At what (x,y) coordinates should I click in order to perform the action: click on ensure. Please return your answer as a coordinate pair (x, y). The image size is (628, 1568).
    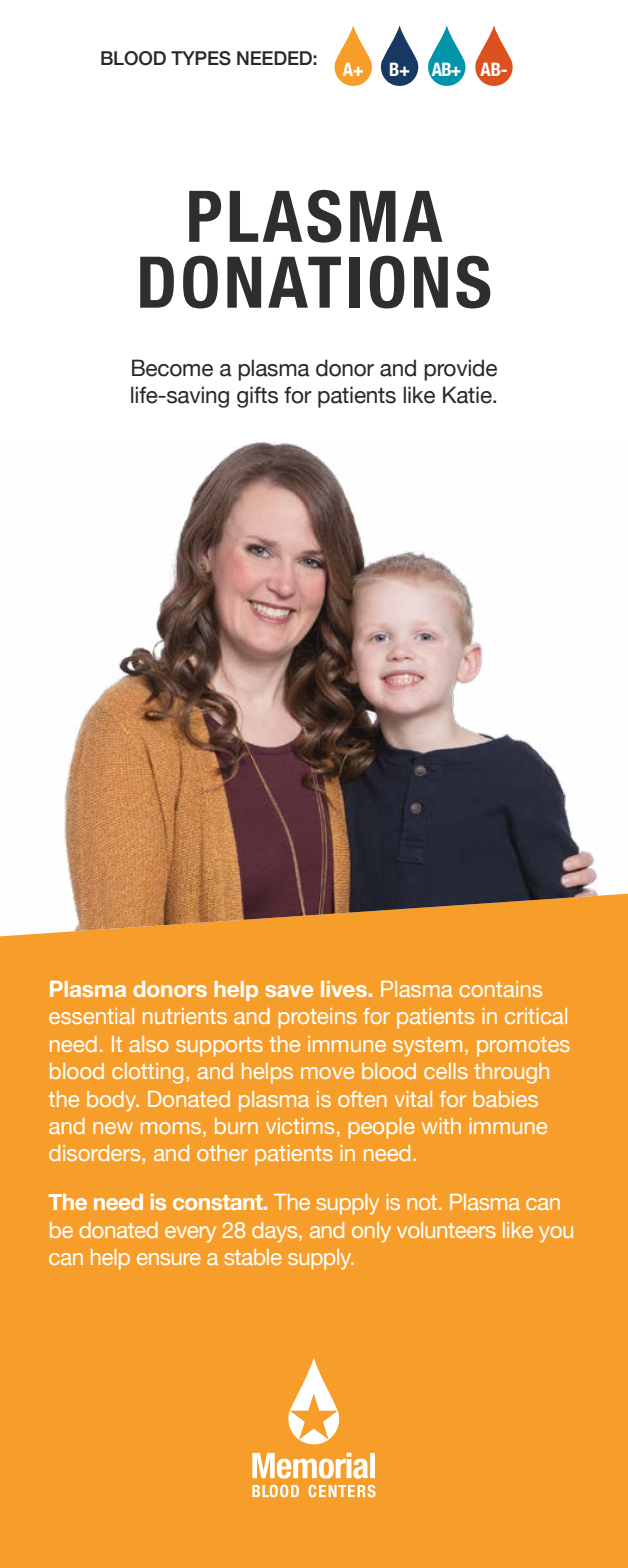
    Looking at the image, I should click on (169, 1259).
